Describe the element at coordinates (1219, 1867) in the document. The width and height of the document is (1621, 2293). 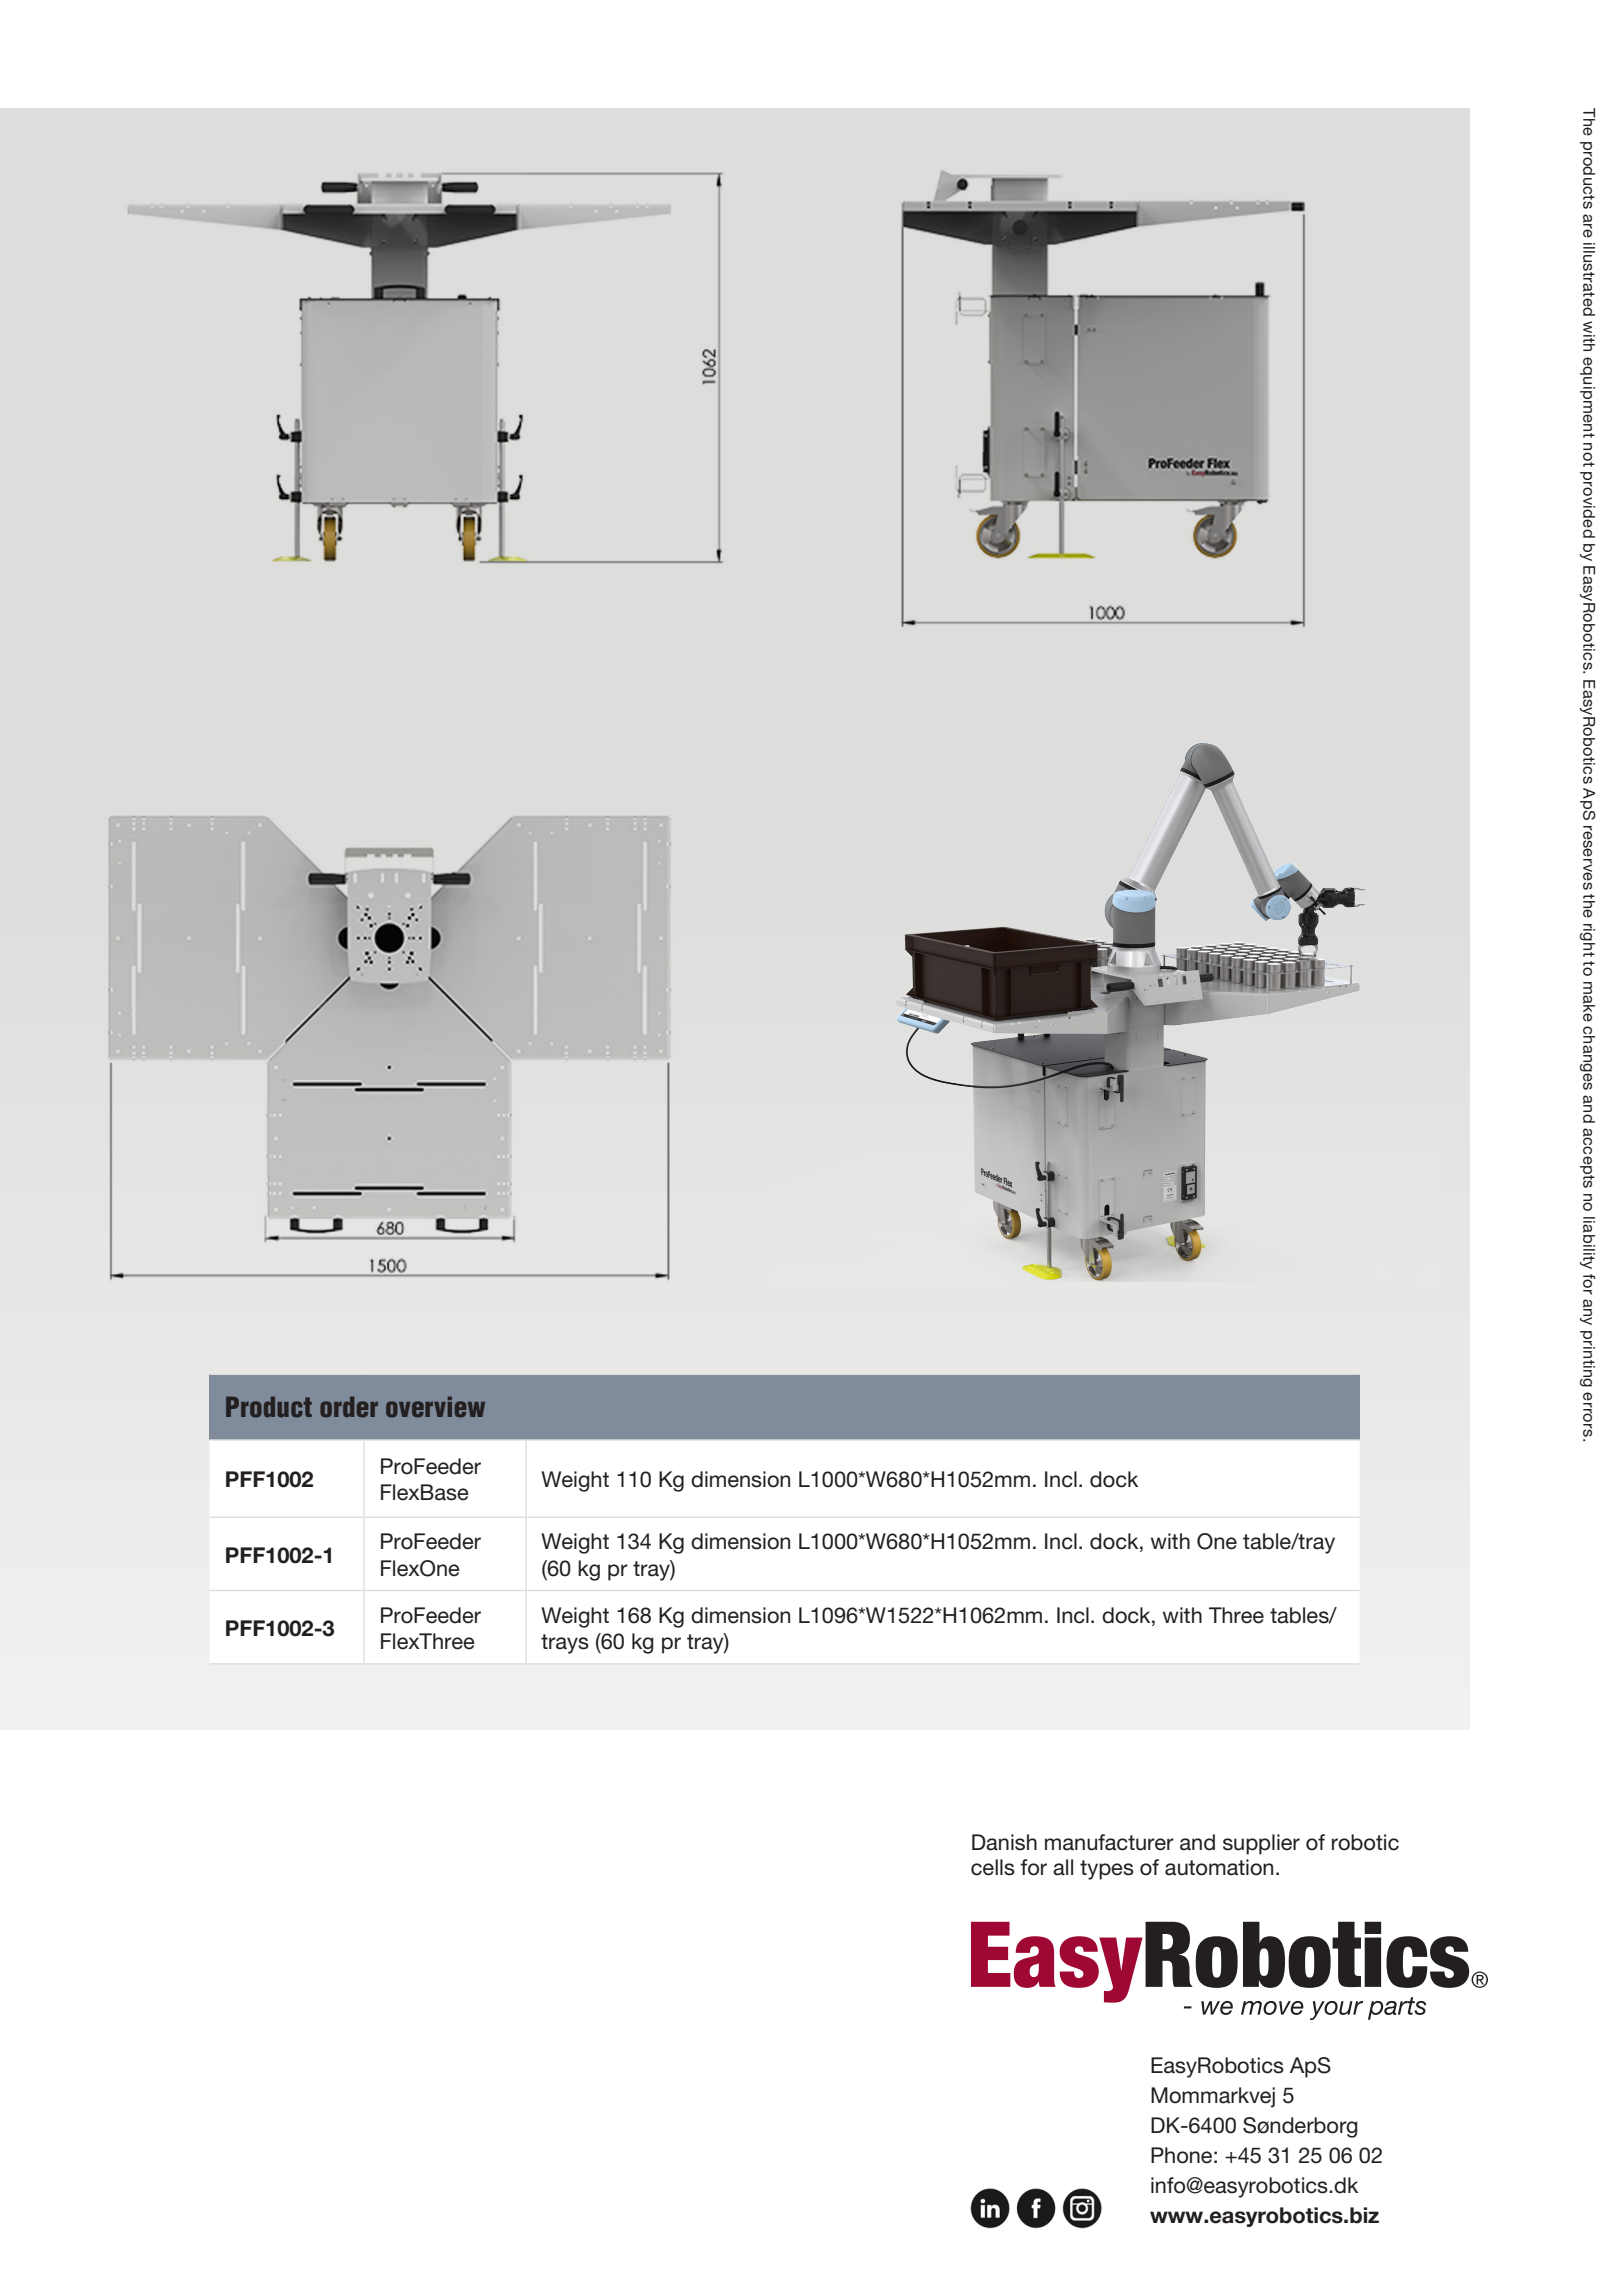
I see `automation` at that location.
